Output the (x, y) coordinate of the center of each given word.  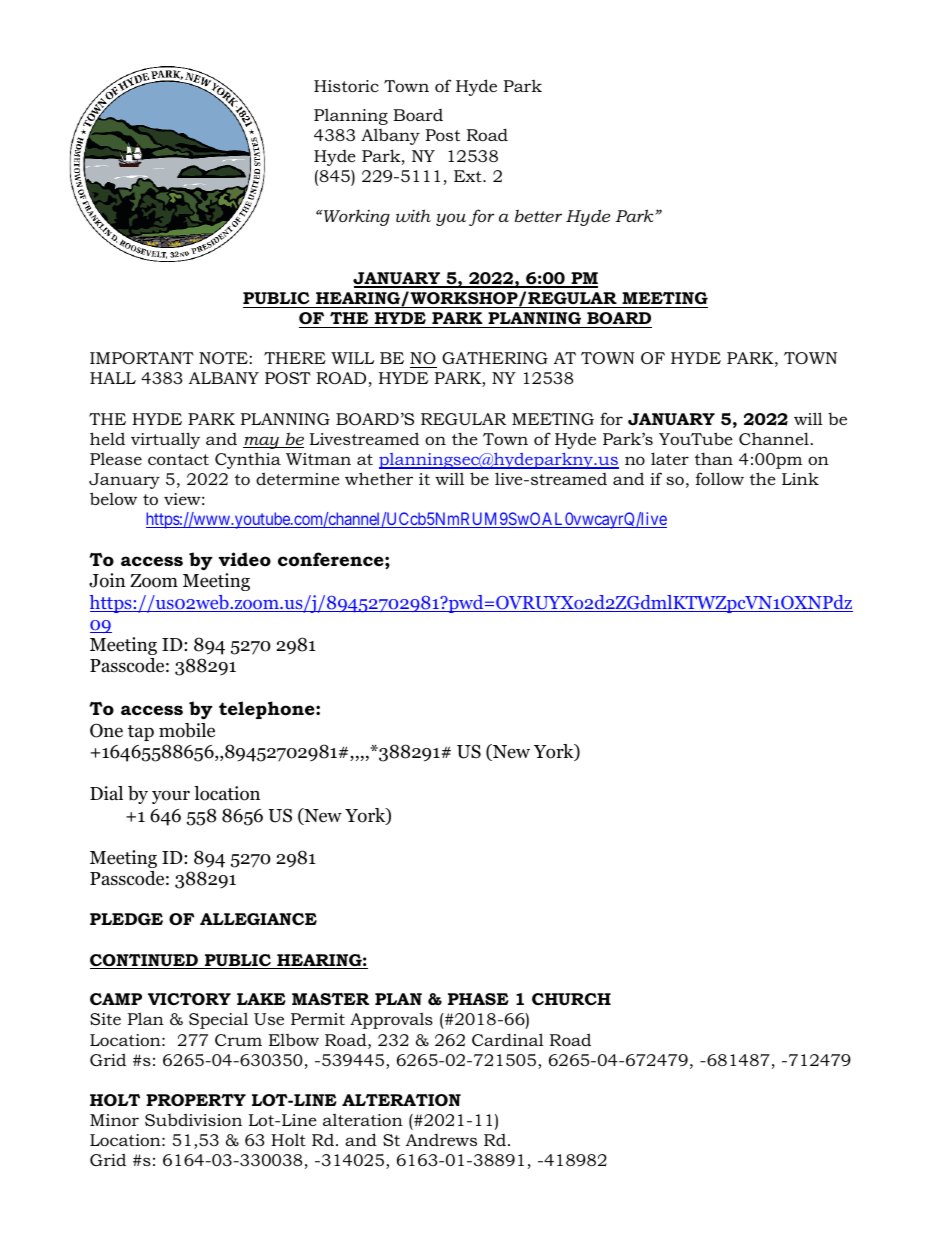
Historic (346, 86)
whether (379, 478)
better (538, 215)
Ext (469, 176)
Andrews (441, 1140)
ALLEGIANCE (258, 919)
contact (178, 459)
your (171, 797)
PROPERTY (196, 1100)
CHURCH (571, 999)
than (714, 458)
